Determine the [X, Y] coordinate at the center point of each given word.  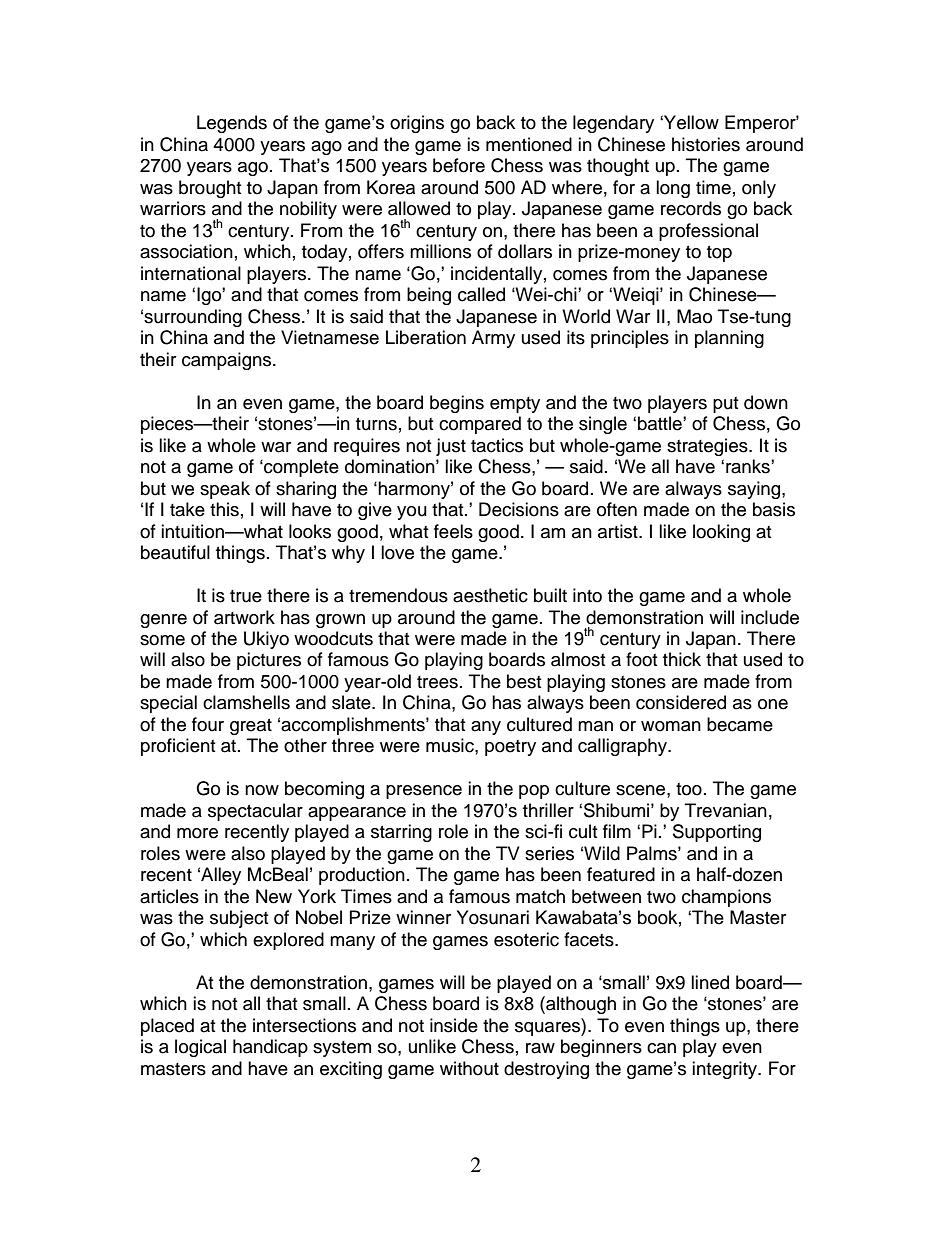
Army [493, 339]
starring [401, 833]
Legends [232, 124]
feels [453, 531]
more [197, 833]
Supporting [717, 833]
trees [437, 682]
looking [721, 533]
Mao [694, 316]
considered [681, 702]
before [459, 165]
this [224, 509]
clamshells [246, 702]
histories [706, 144]
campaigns [228, 361]
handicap [270, 1048]
